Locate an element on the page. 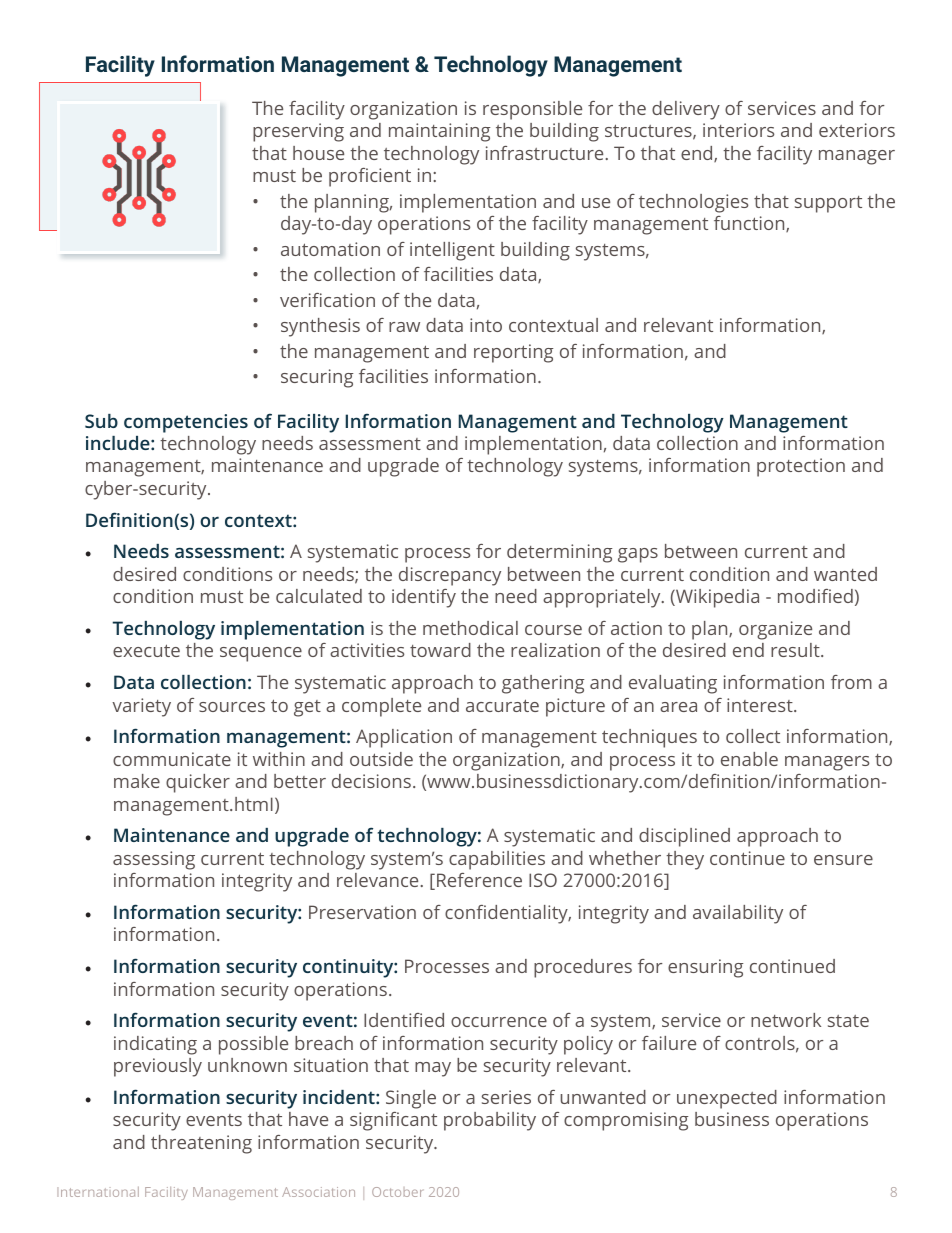  interiors is located at coordinates (738, 130).
